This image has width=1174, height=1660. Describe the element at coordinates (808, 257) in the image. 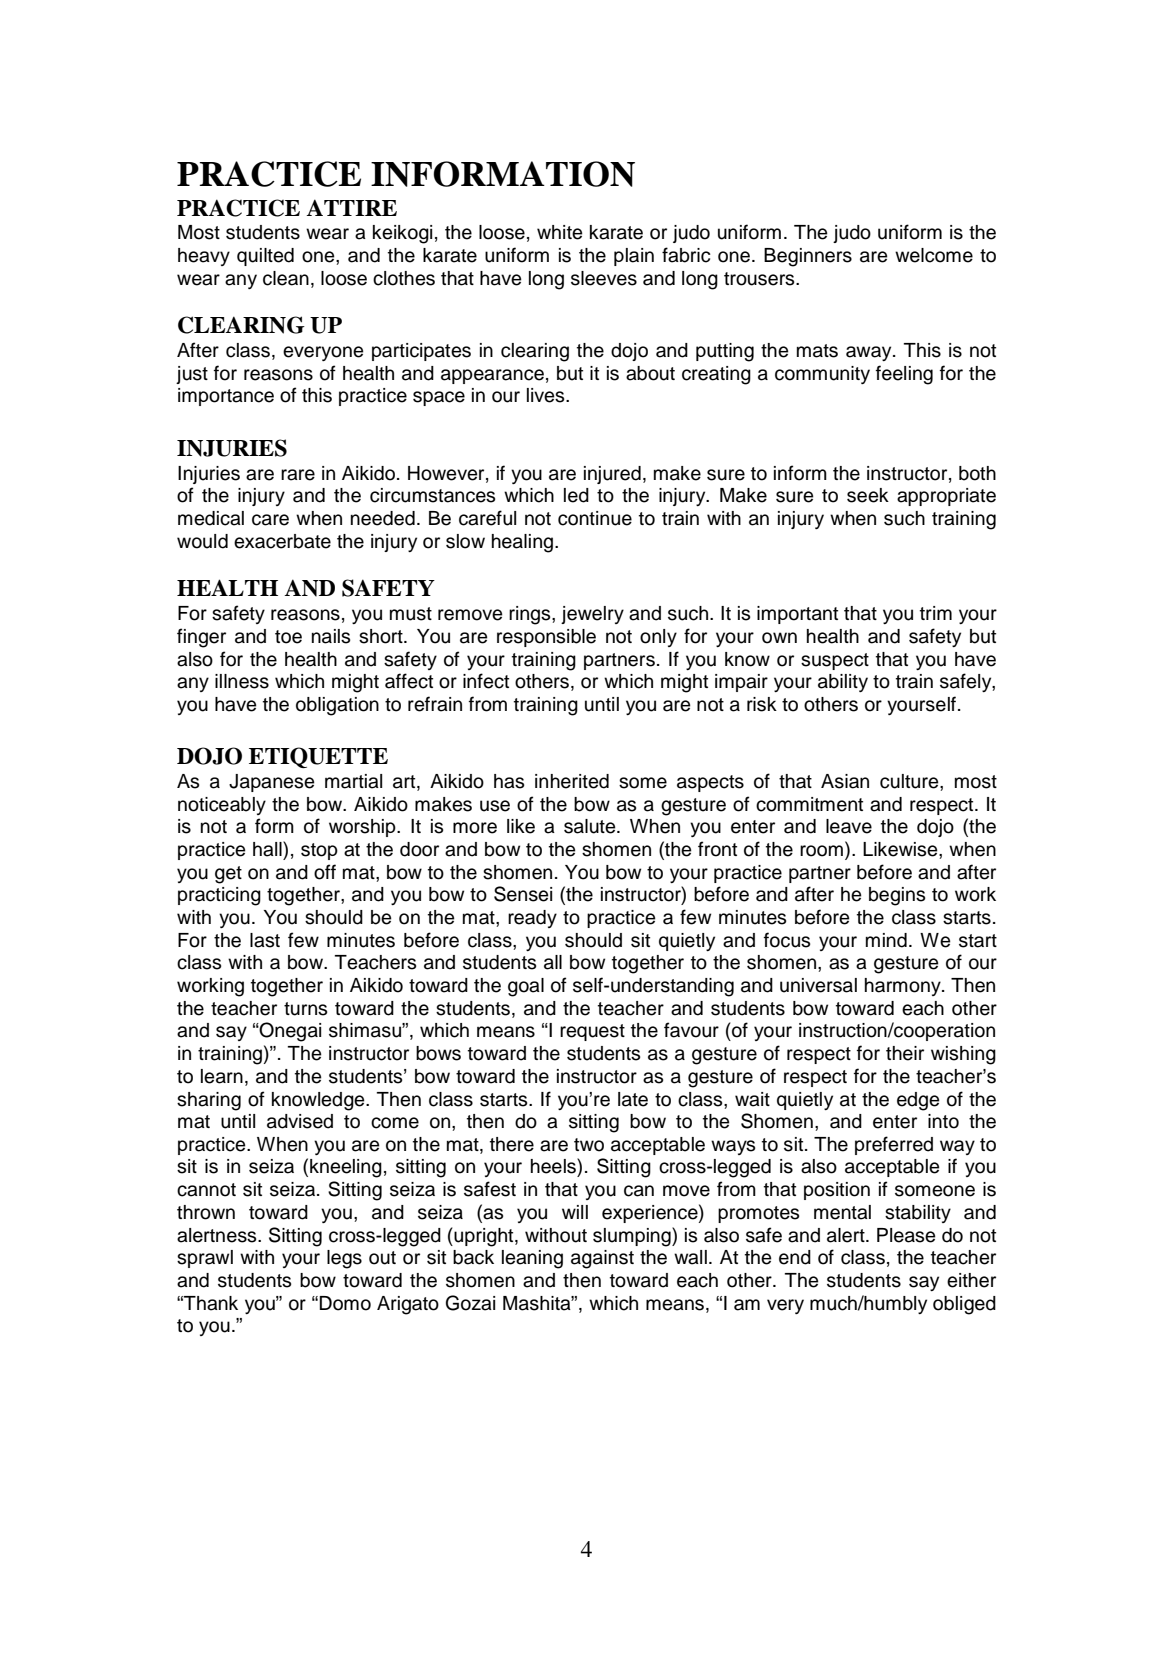

I see `Beginners` at that location.
